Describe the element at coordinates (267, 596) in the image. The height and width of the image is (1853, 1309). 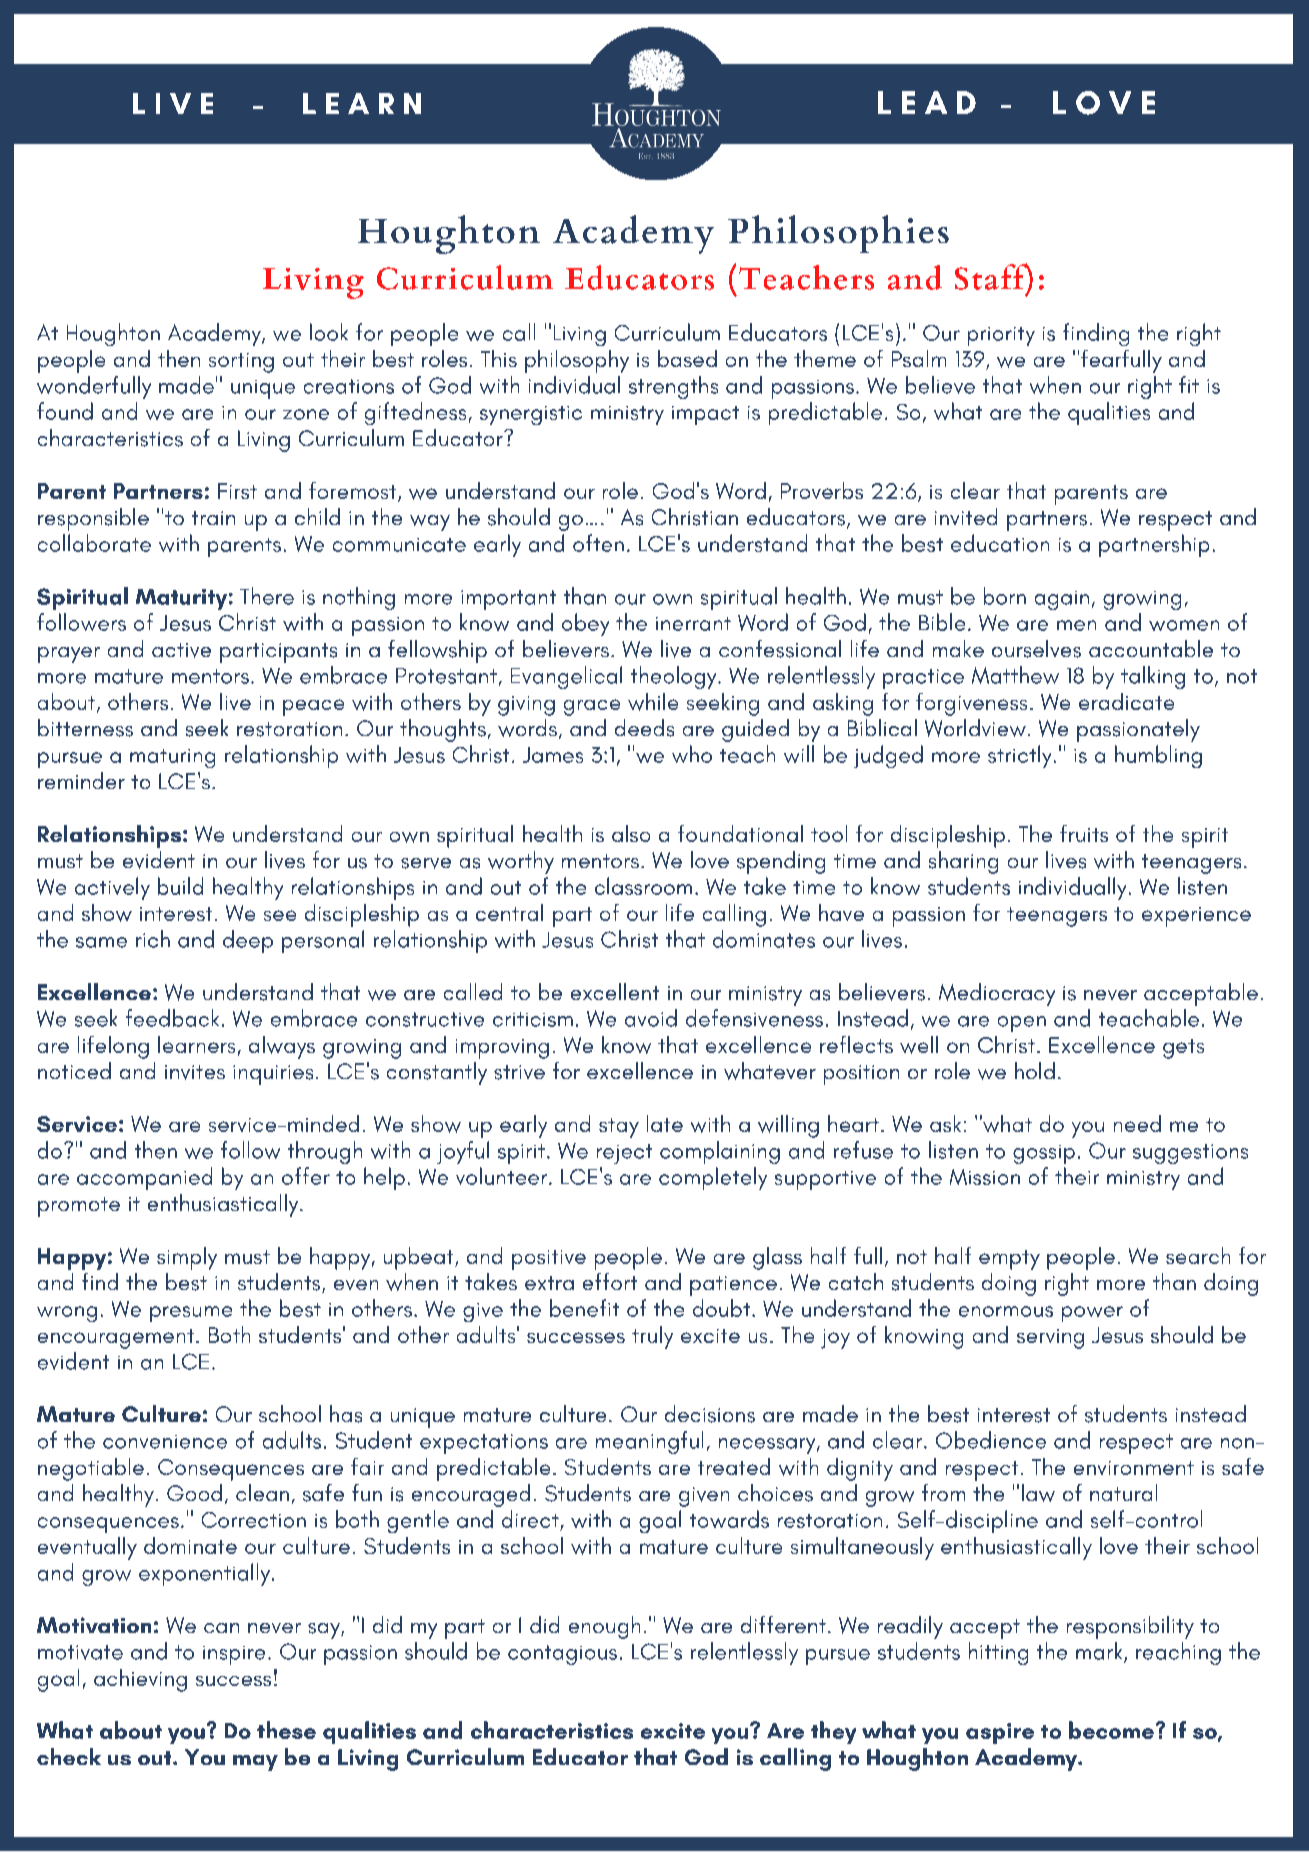
I see `There` at that location.
